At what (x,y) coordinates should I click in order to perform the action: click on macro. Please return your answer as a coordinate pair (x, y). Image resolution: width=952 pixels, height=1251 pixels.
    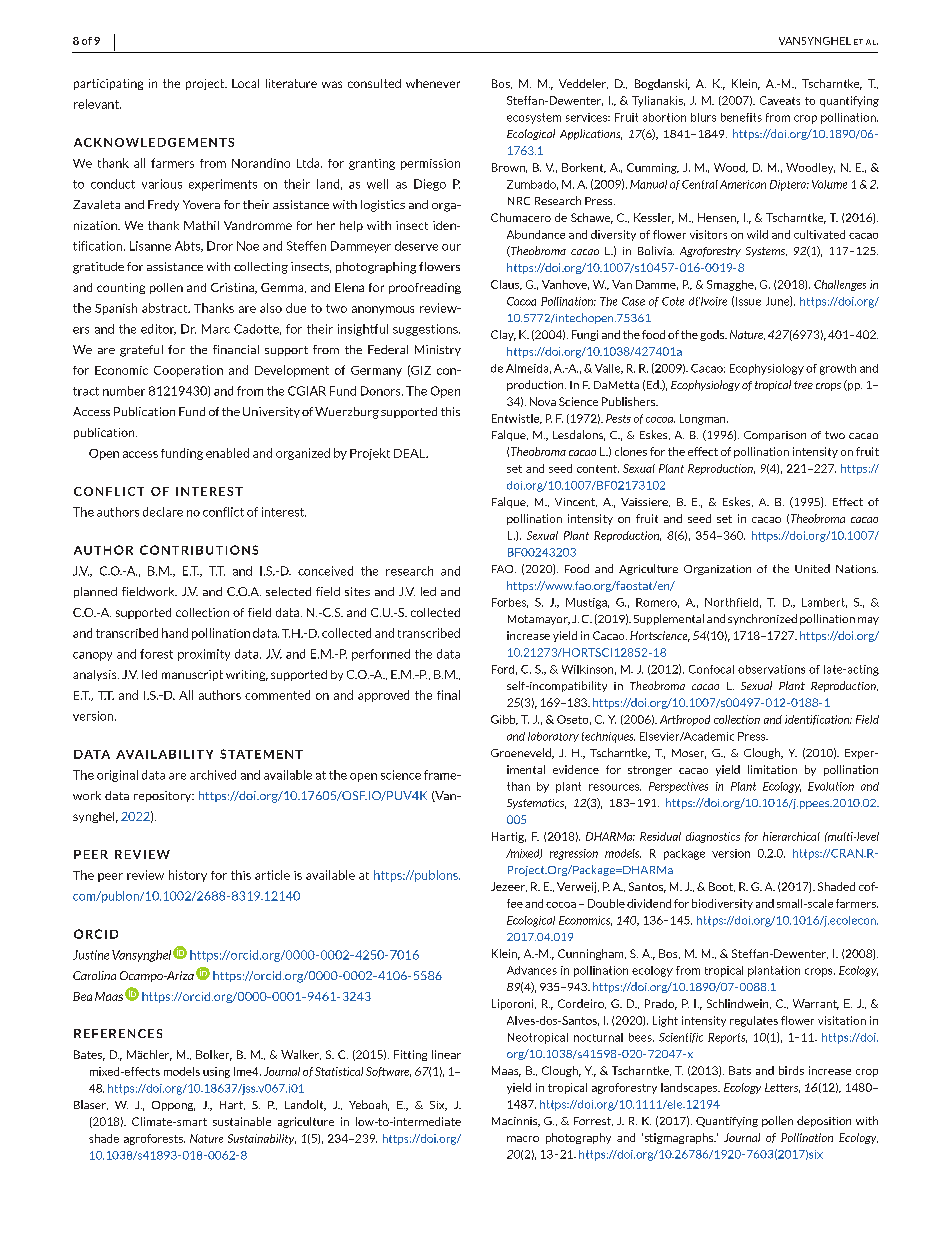
    Looking at the image, I should click on (523, 1139).
